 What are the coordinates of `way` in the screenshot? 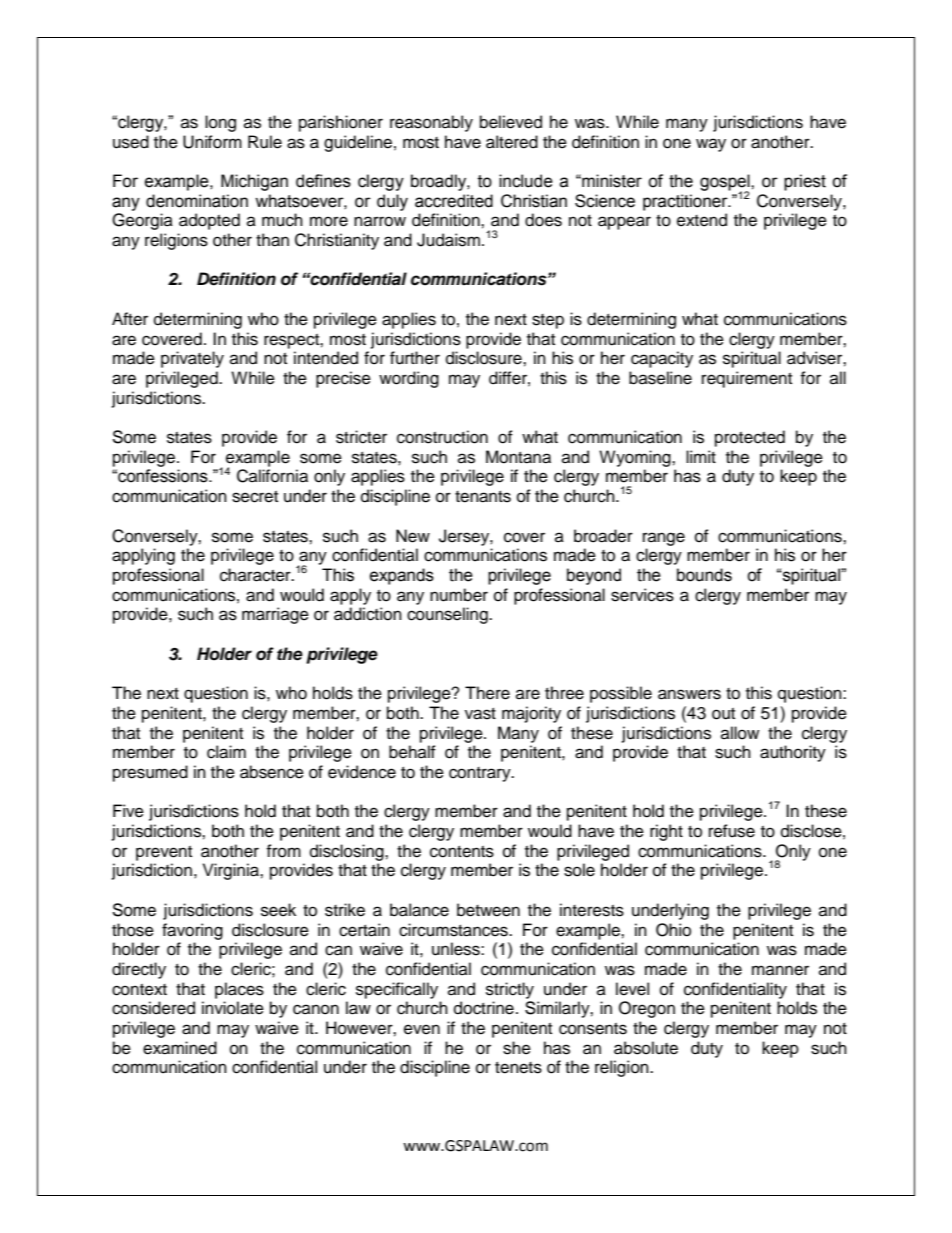 It's located at (711, 145).
